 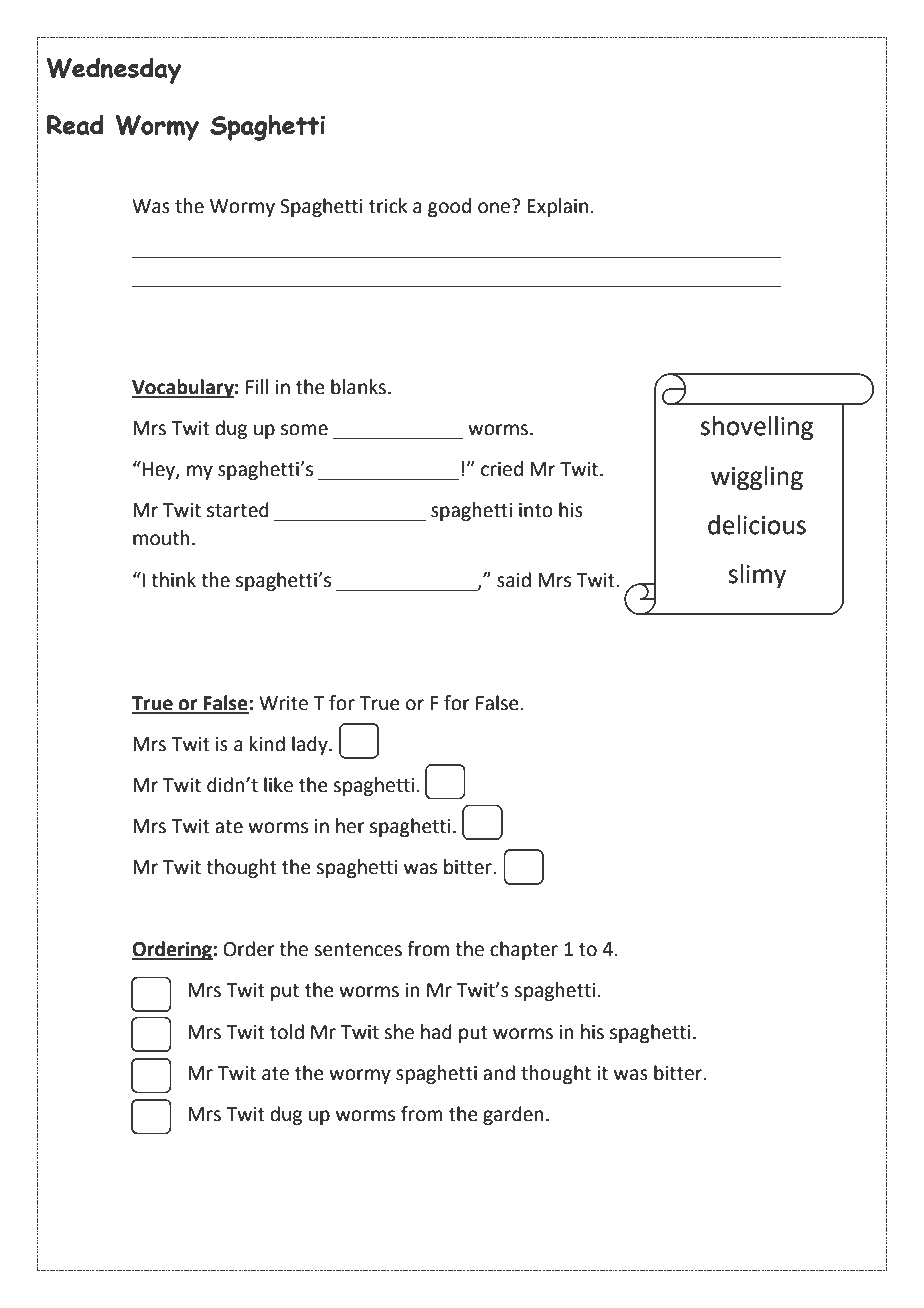 I want to click on slimy, so click(x=757, y=576).
